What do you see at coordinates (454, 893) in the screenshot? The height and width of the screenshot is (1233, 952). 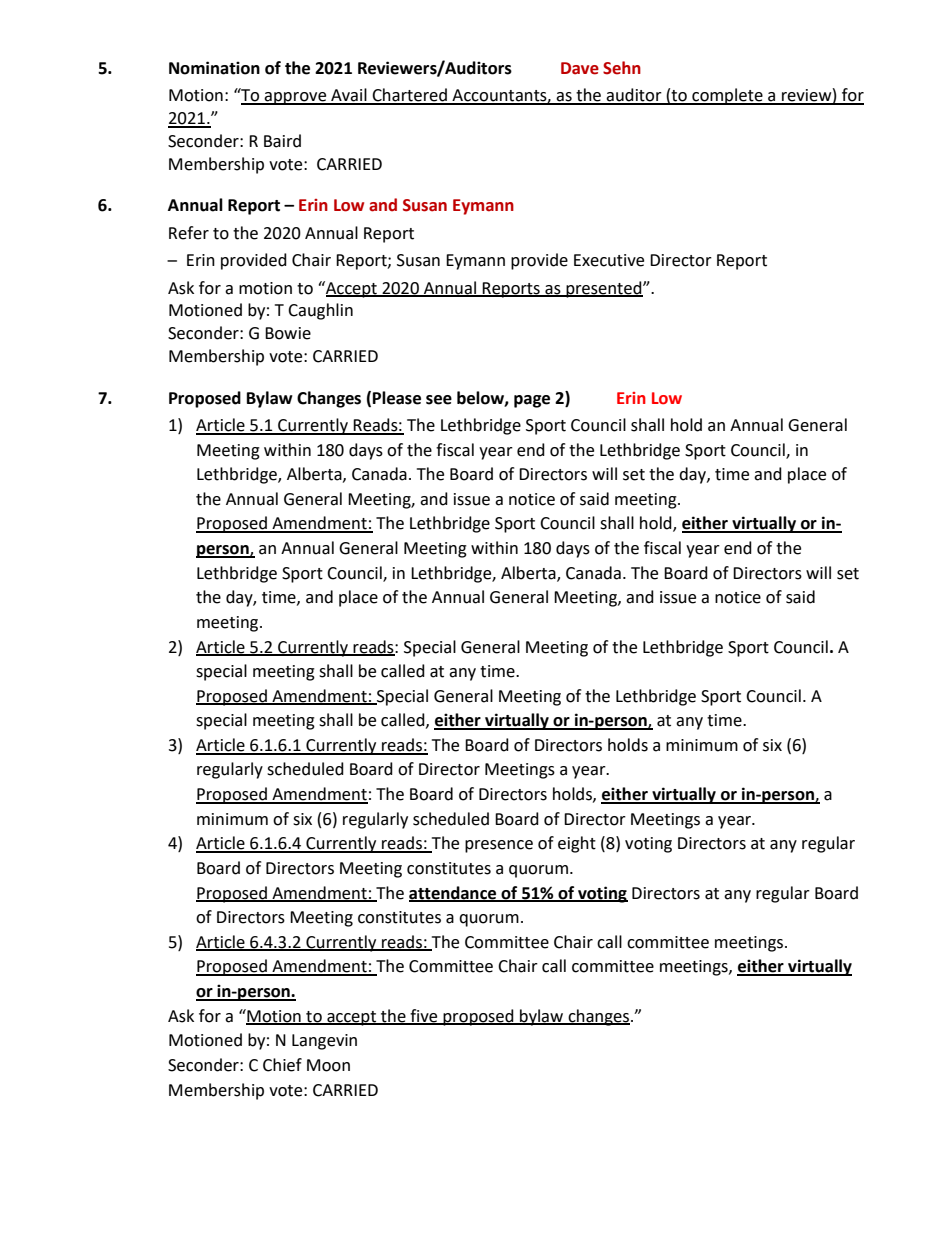 I see `attendance` at bounding box center [454, 893].
